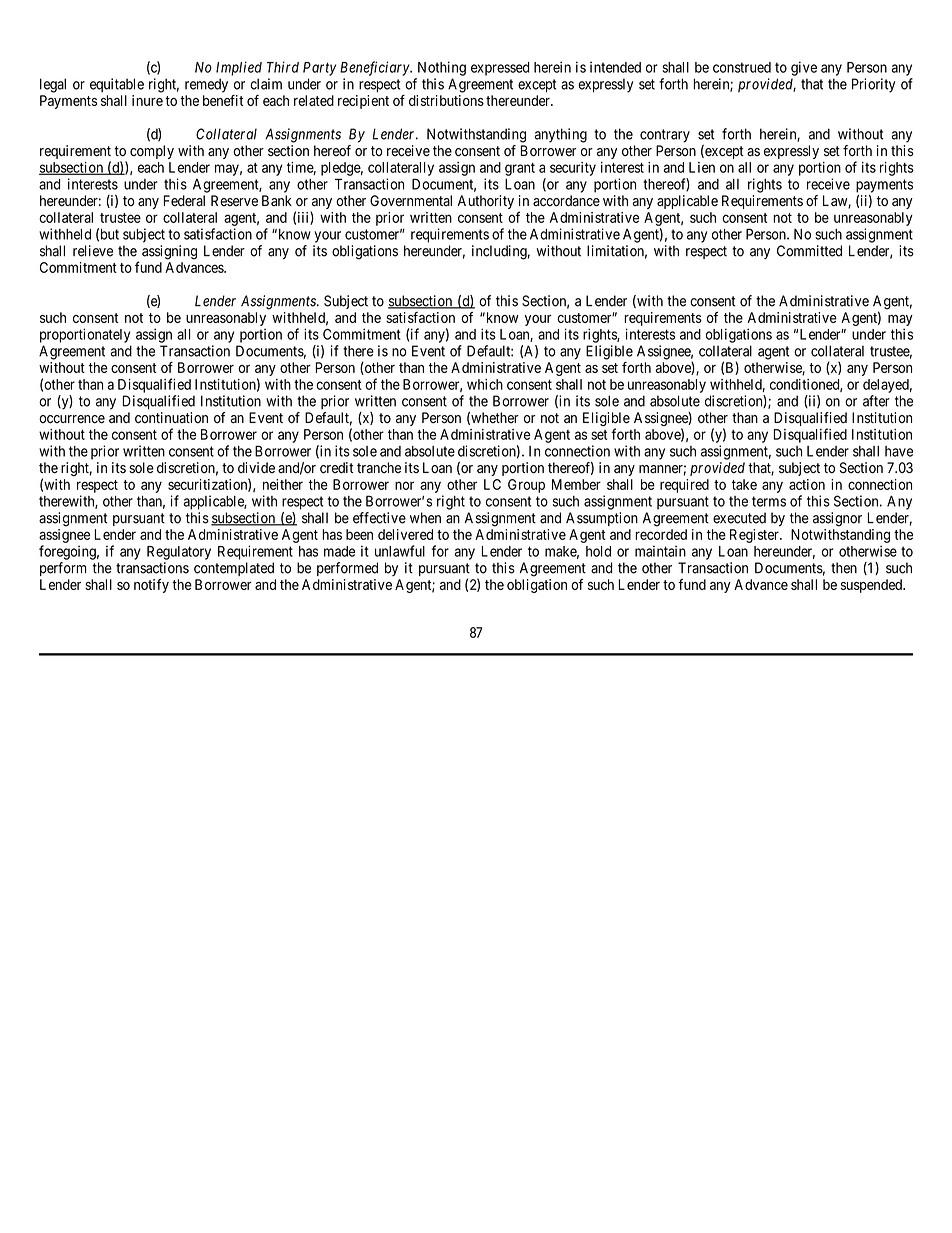 Image resolution: width=952 pixels, height=1233 pixels. What do you see at coordinates (151, 586) in the document?
I see `notify` at bounding box center [151, 586].
